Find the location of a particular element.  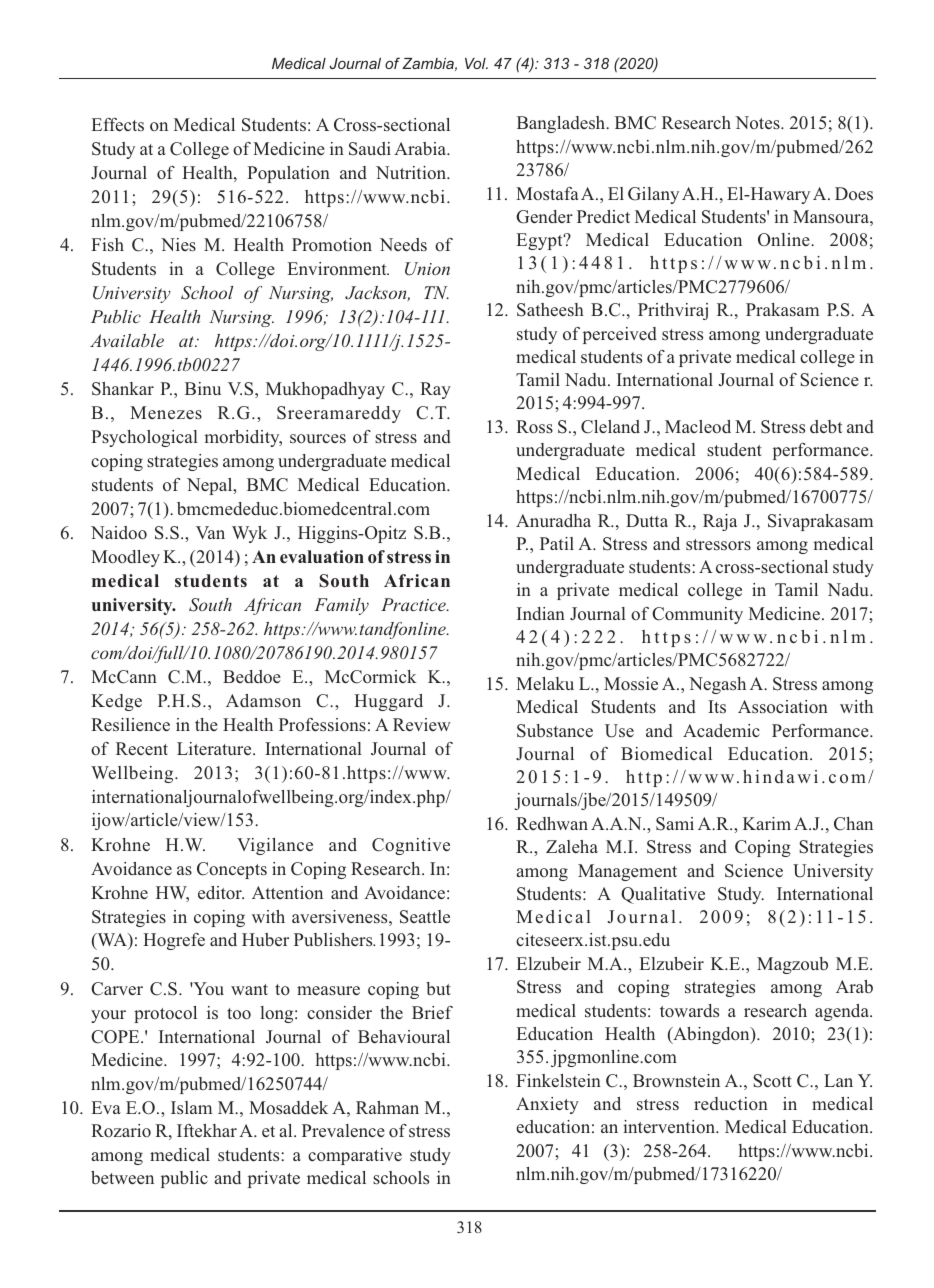

Karim is located at coordinates (767, 823).
